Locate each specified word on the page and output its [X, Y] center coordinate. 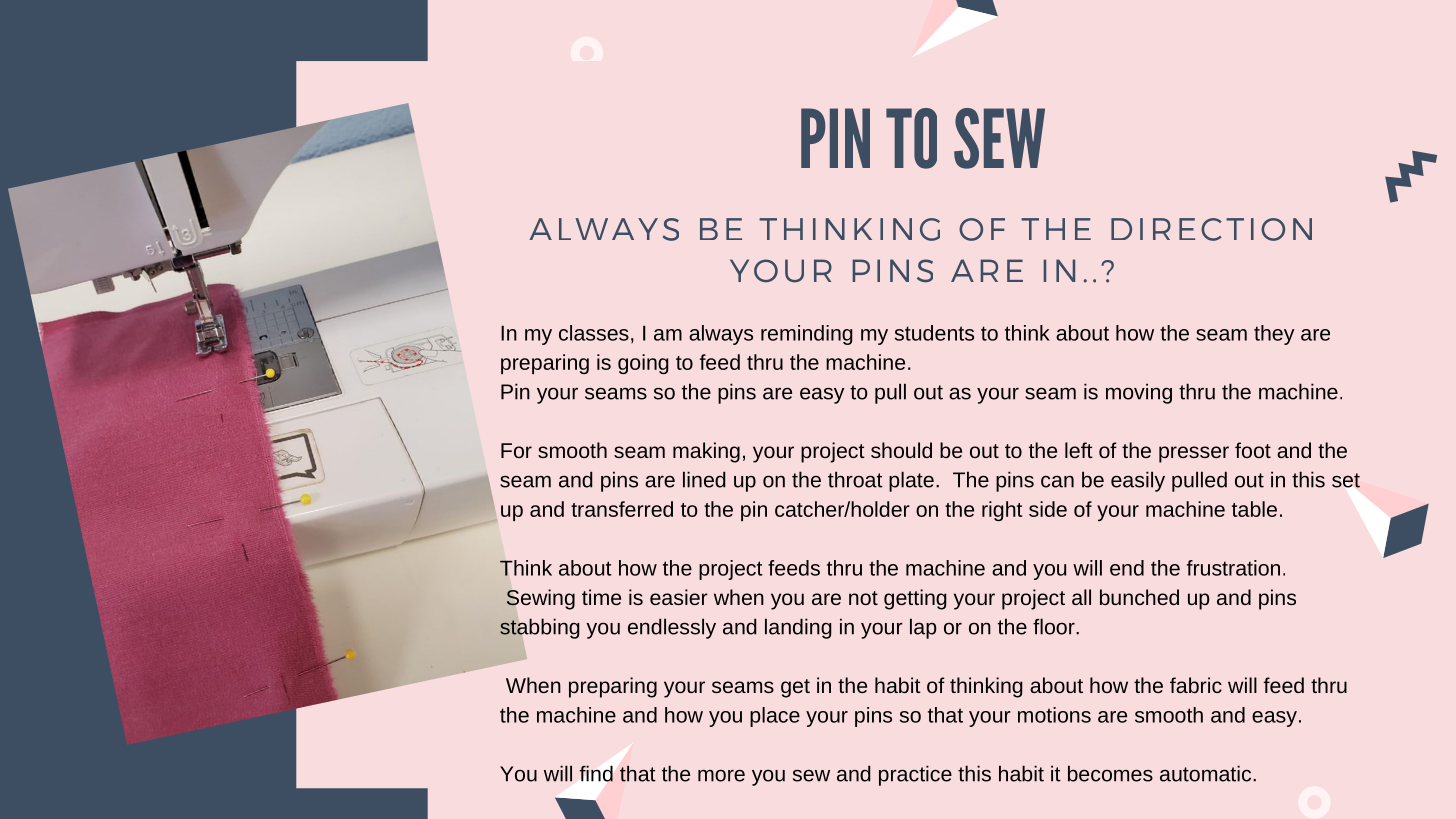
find [596, 773]
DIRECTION [1211, 229]
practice [915, 775]
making [706, 452]
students [934, 333]
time [601, 597]
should [901, 450]
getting [915, 599]
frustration [1233, 568]
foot [1253, 450]
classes [594, 333]
